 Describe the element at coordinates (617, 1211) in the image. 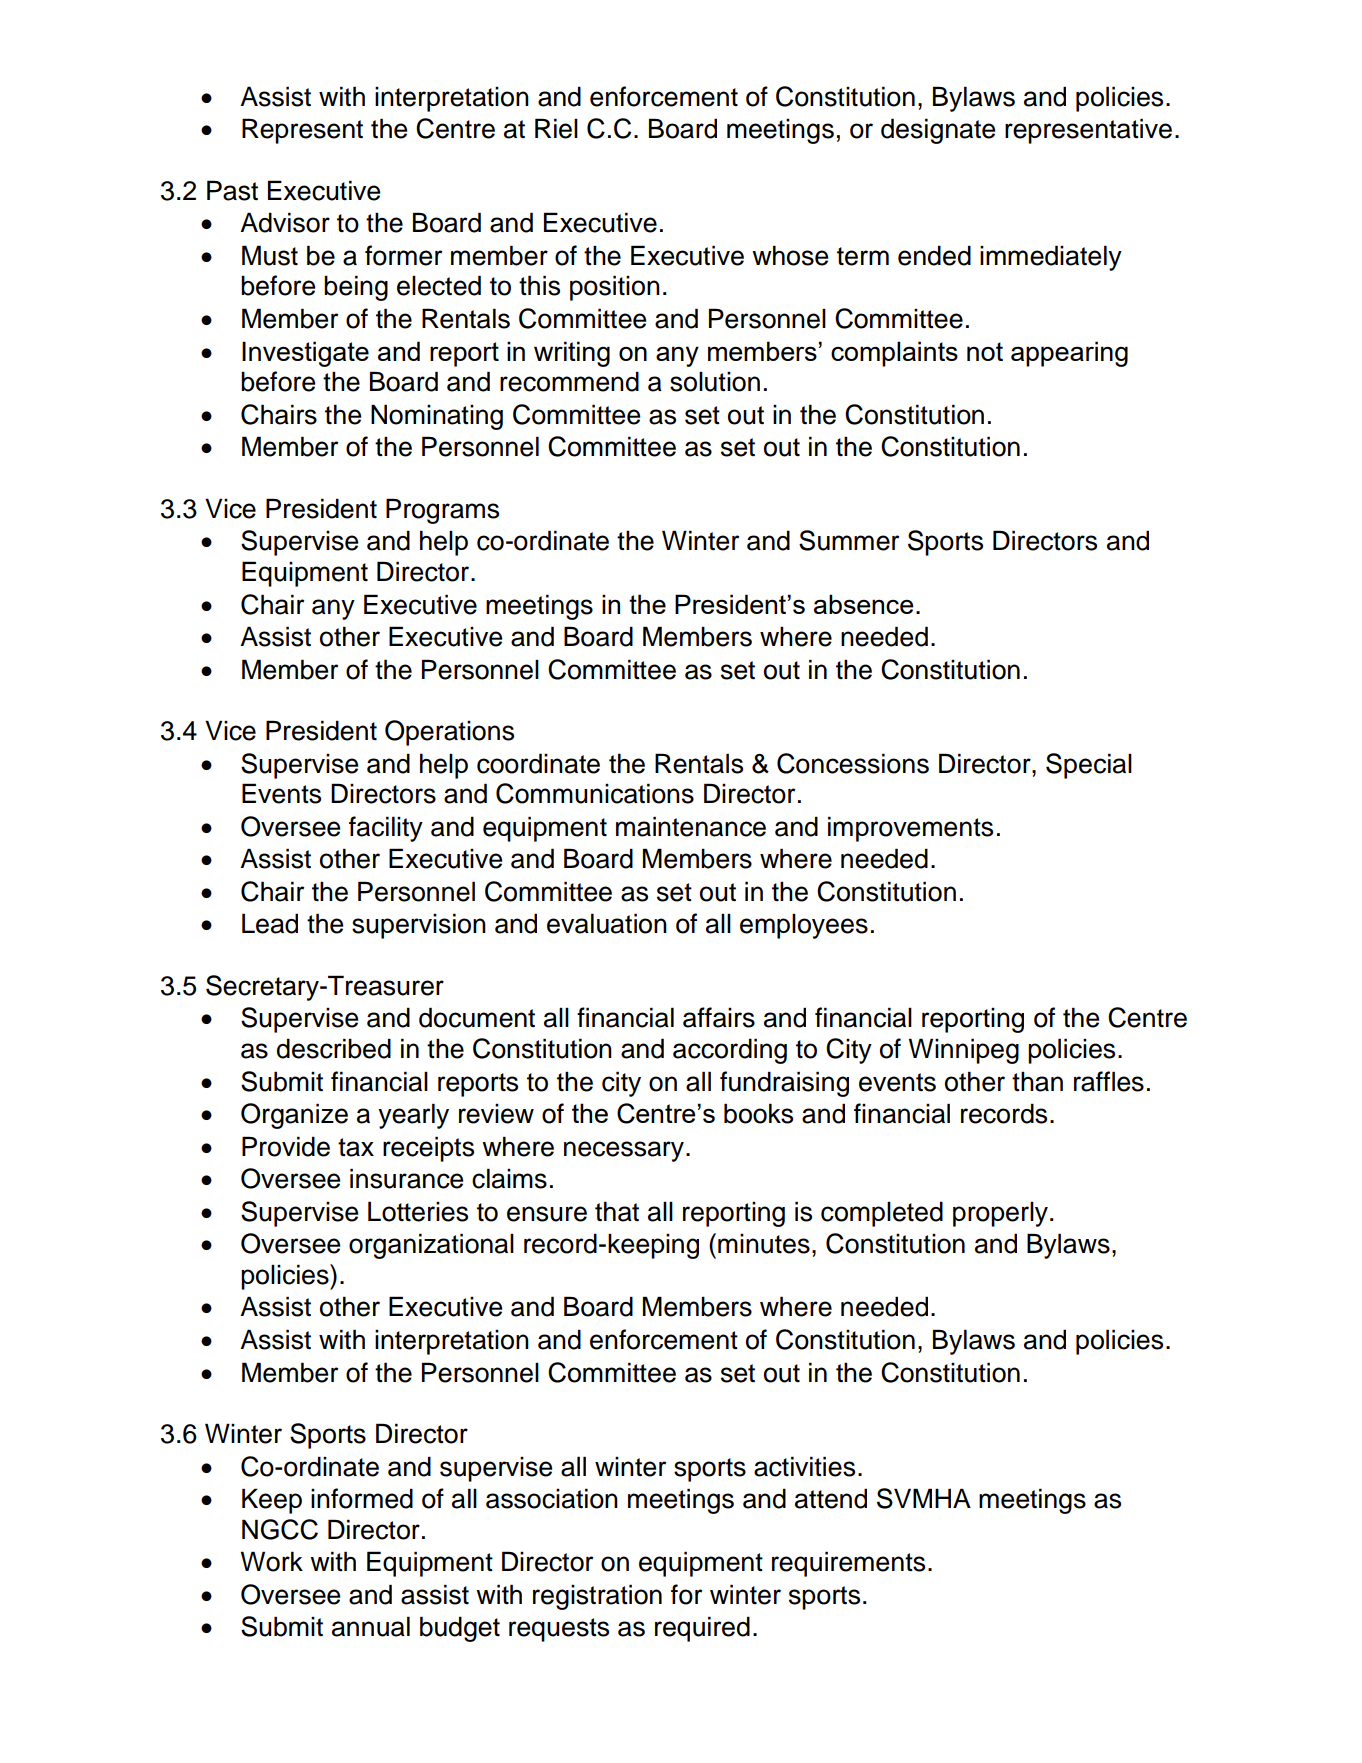

I see `that` at that location.
